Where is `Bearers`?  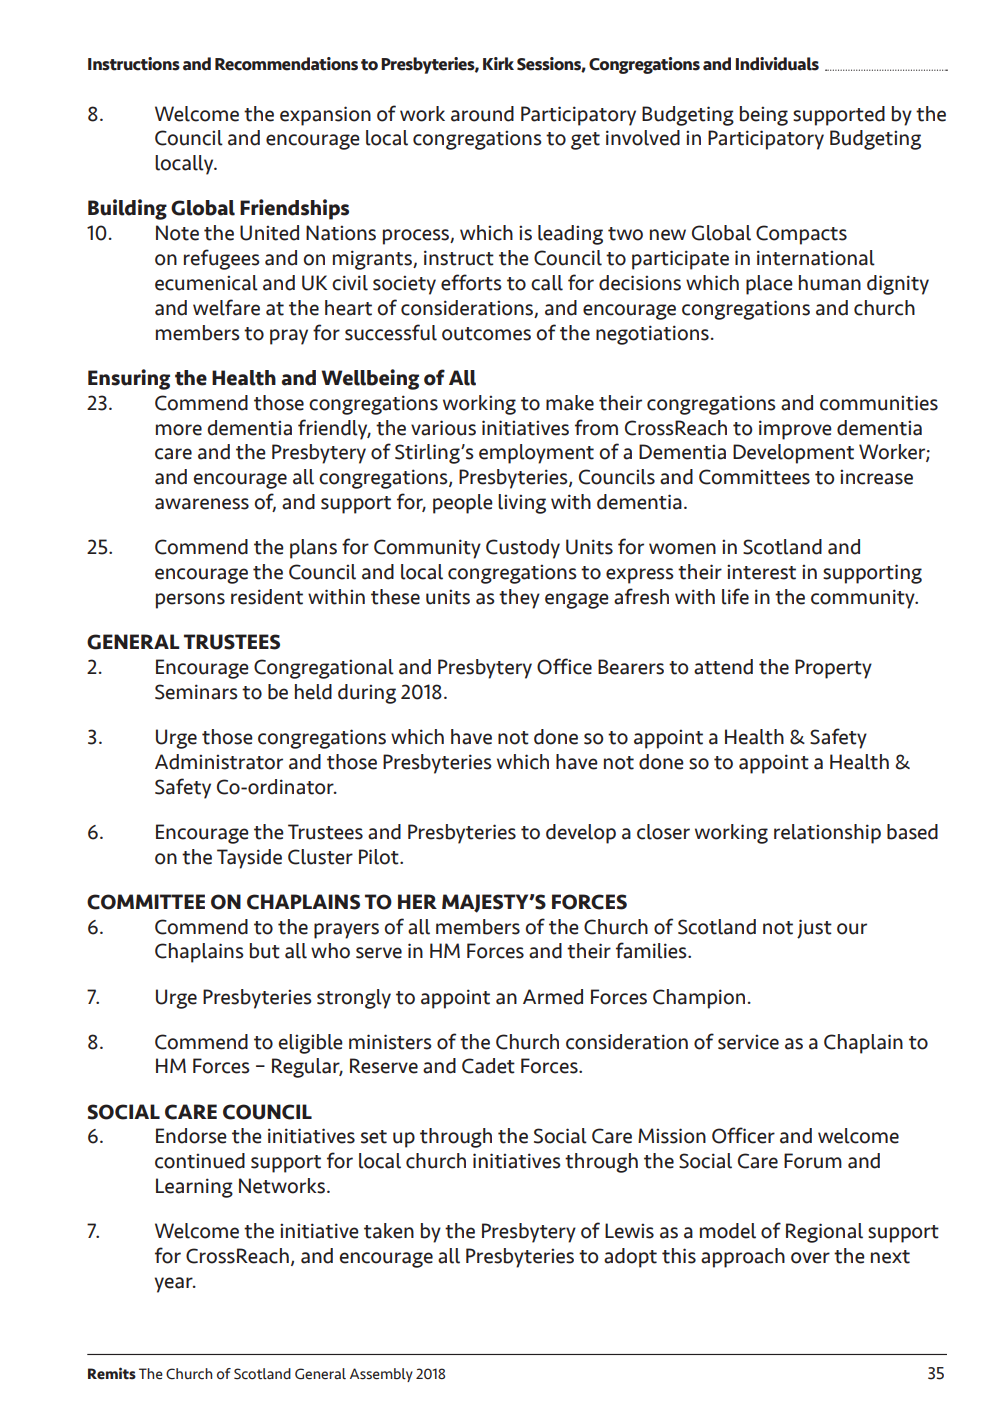 Bearers is located at coordinates (631, 667).
